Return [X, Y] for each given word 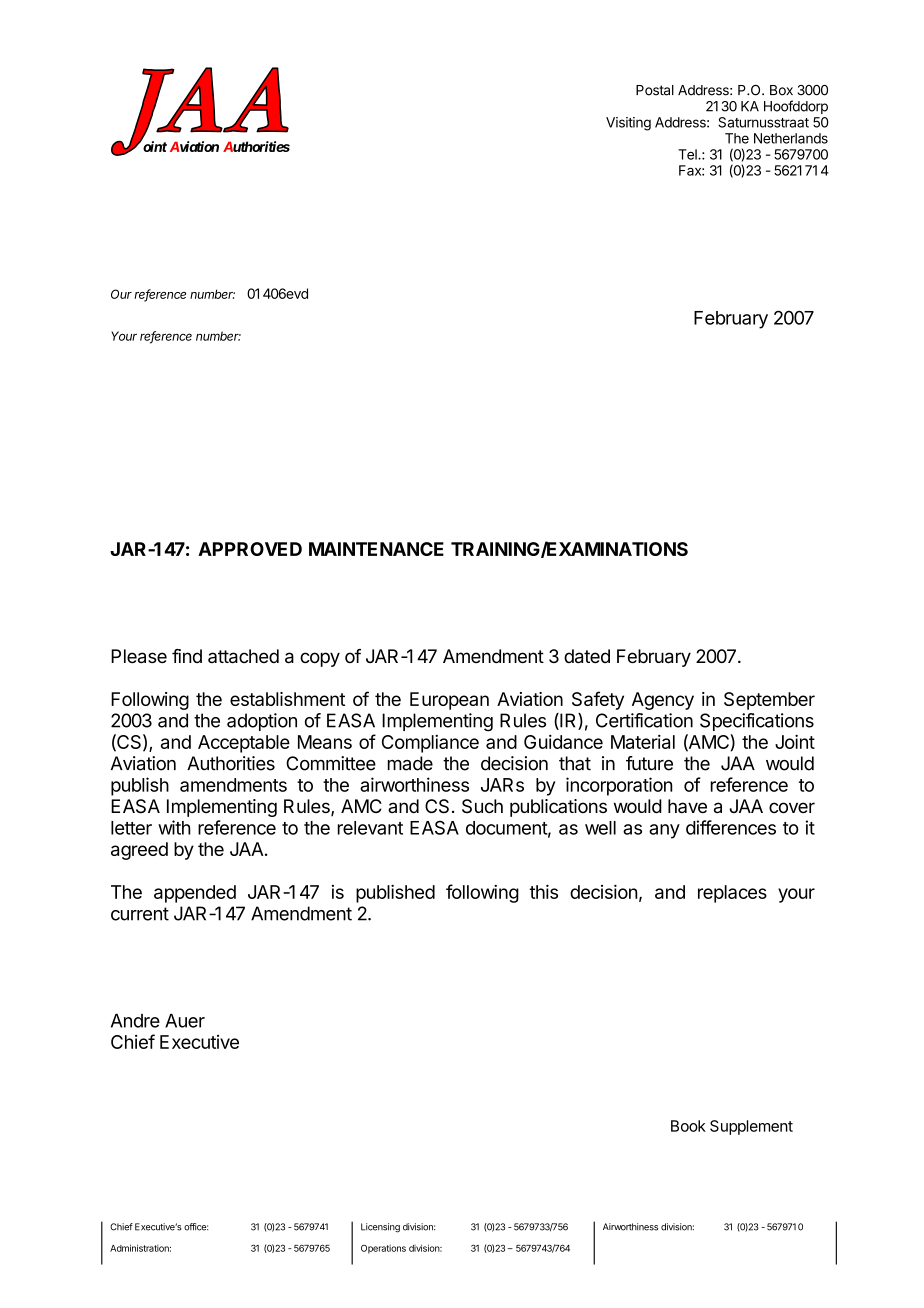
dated [587, 656]
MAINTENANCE [376, 549]
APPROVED [250, 549]
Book [688, 1126]
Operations [383, 1249]
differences [731, 827]
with [174, 827]
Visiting [628, 124]
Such [482, 806]
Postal [655, 90]
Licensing [380, 1228]
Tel [688, 154]
